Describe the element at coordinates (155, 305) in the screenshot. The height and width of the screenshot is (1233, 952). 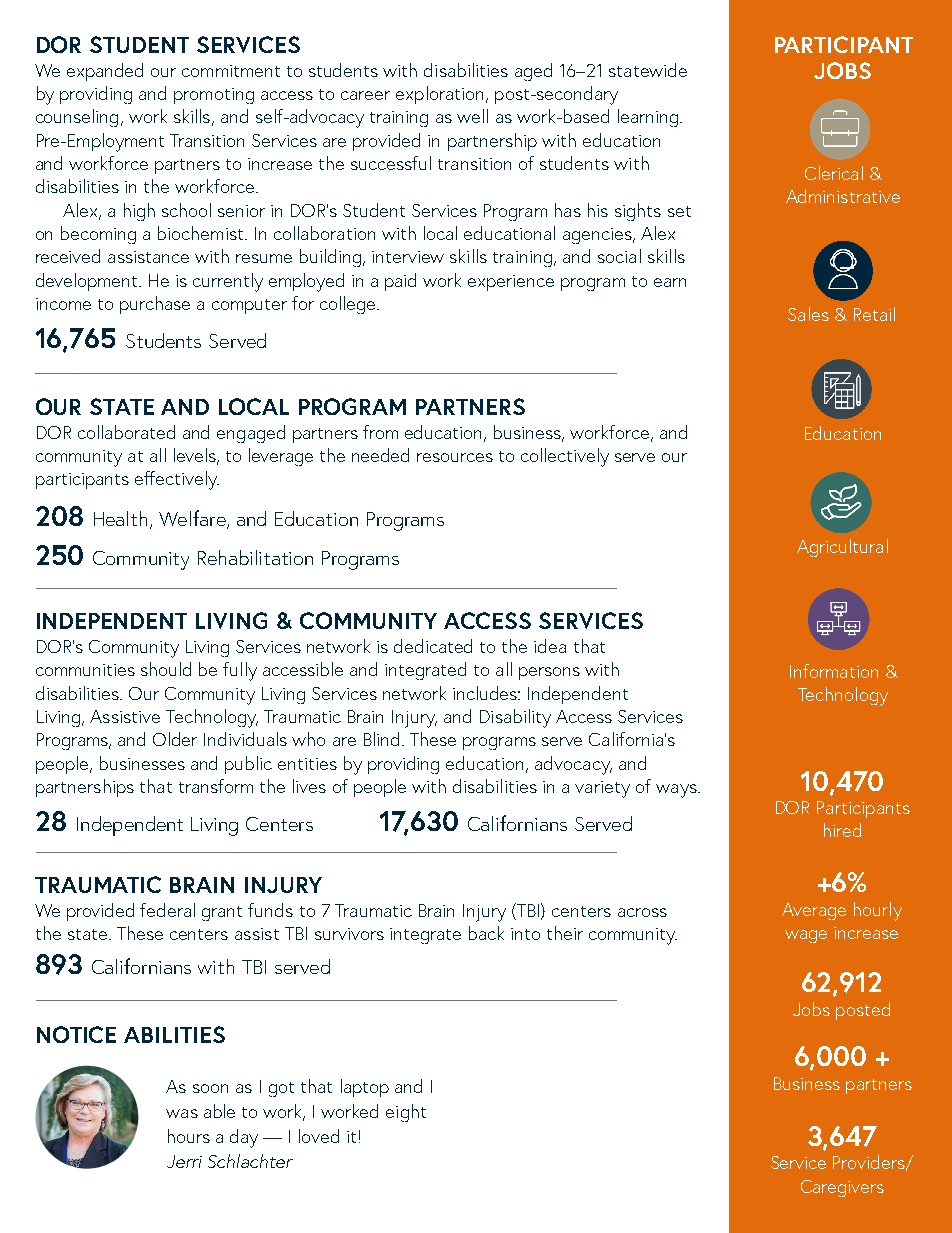
I see `purchase` at that location.
